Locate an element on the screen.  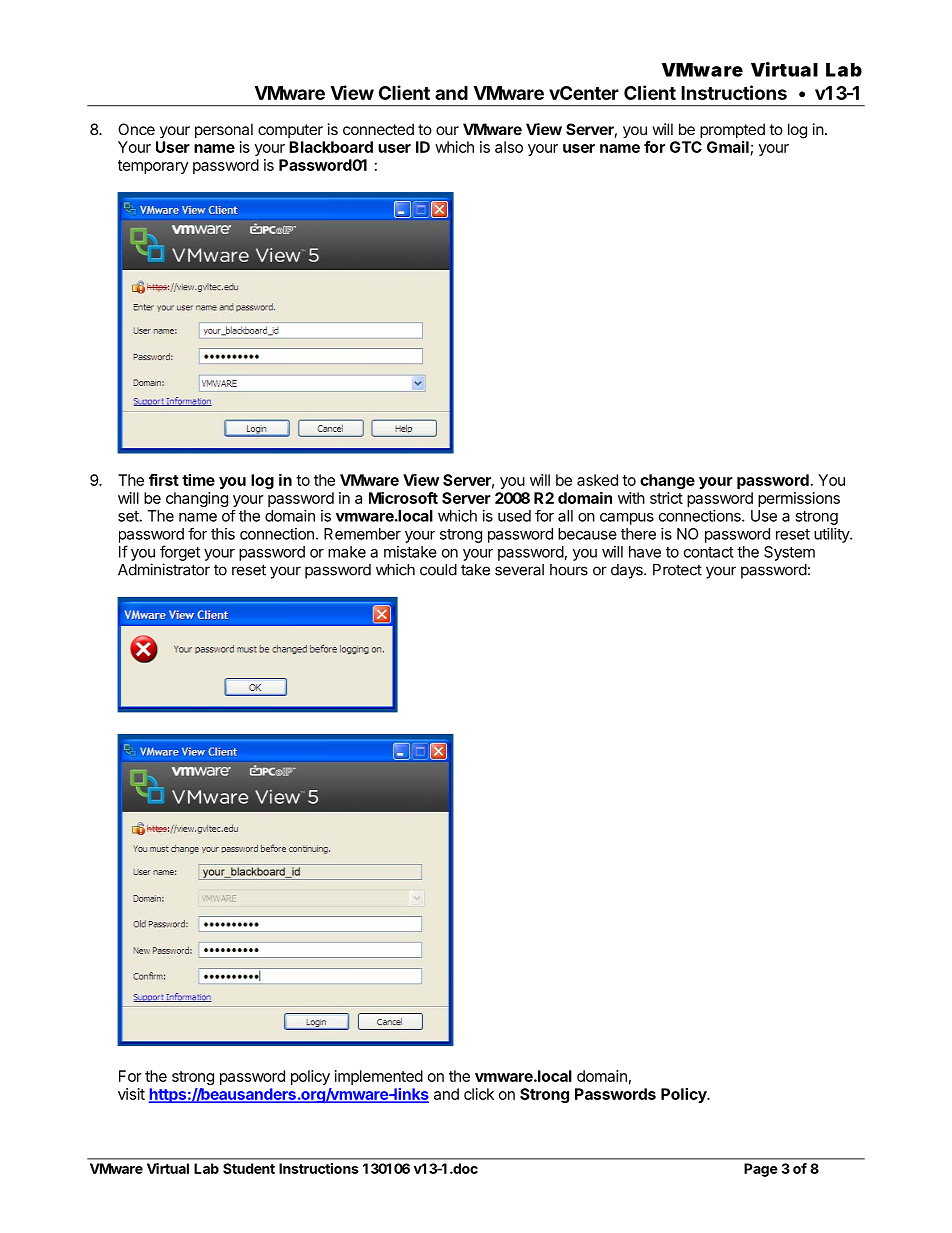
personal is located at coordinates (224, 130).
